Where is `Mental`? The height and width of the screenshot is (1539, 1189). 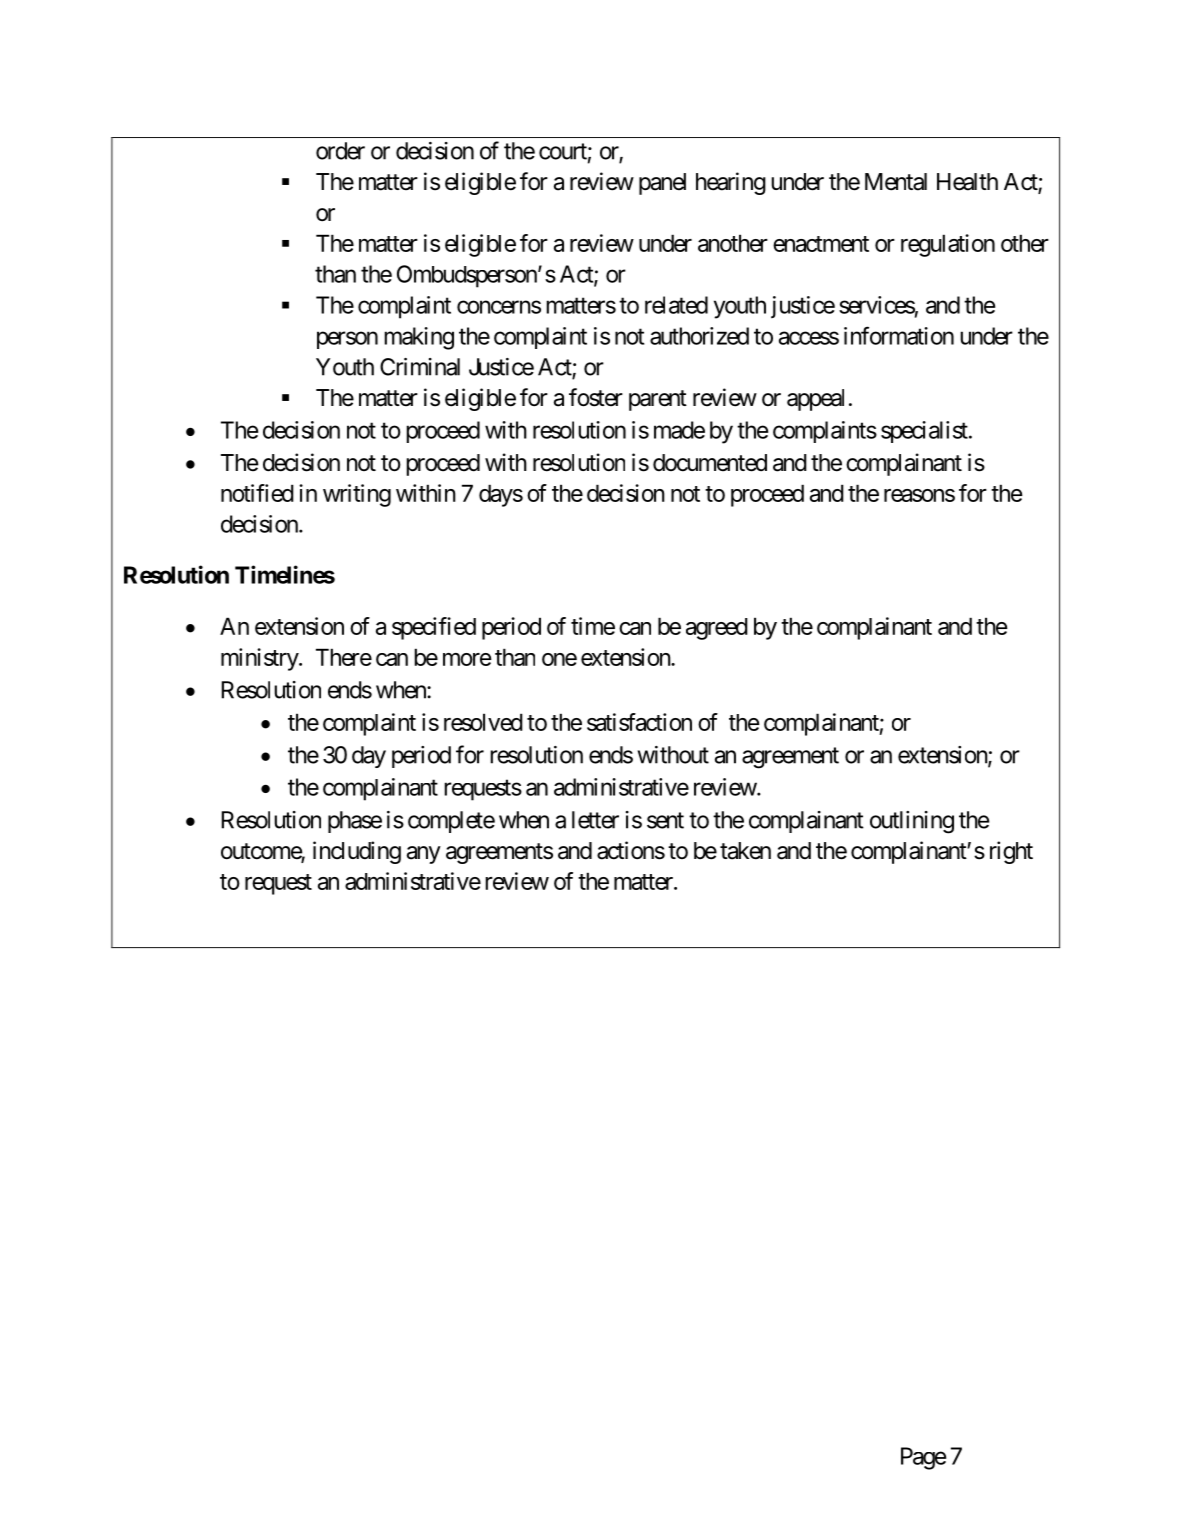
Mental is located at coordinates (896, 182).
